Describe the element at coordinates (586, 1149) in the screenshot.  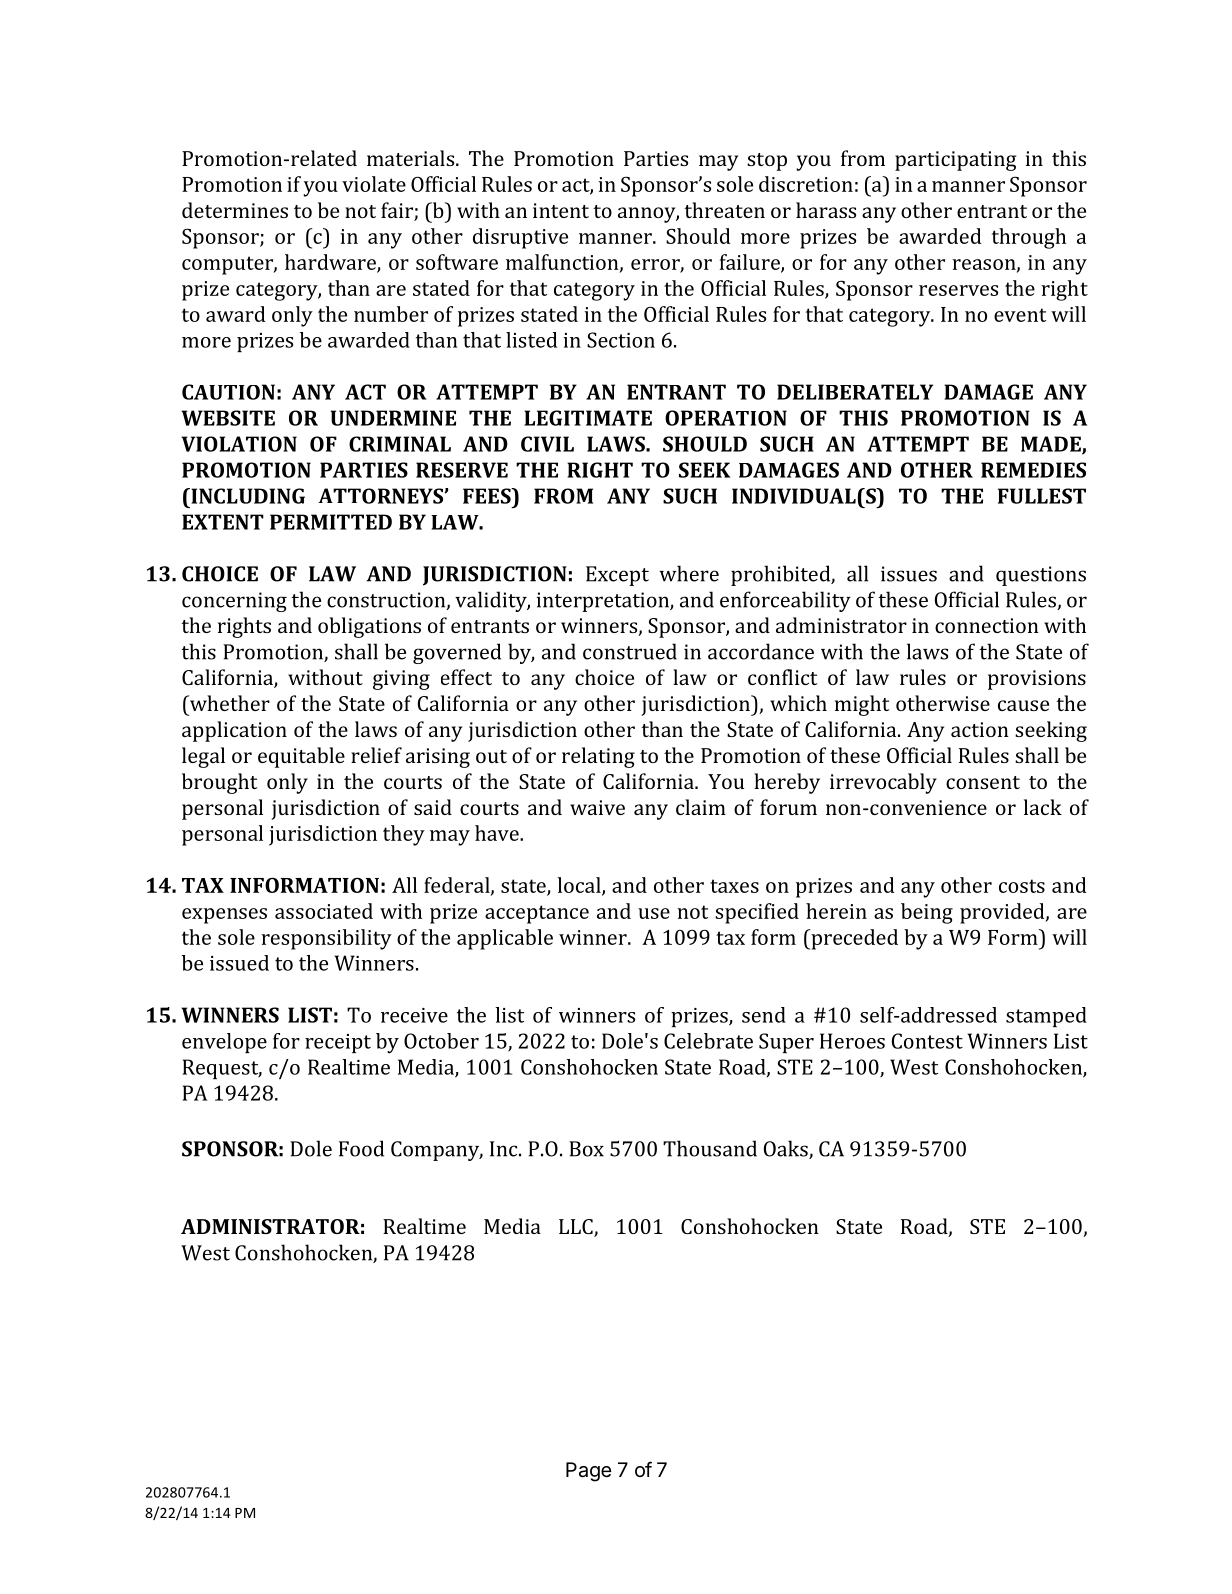
I see `Box` at that location.
